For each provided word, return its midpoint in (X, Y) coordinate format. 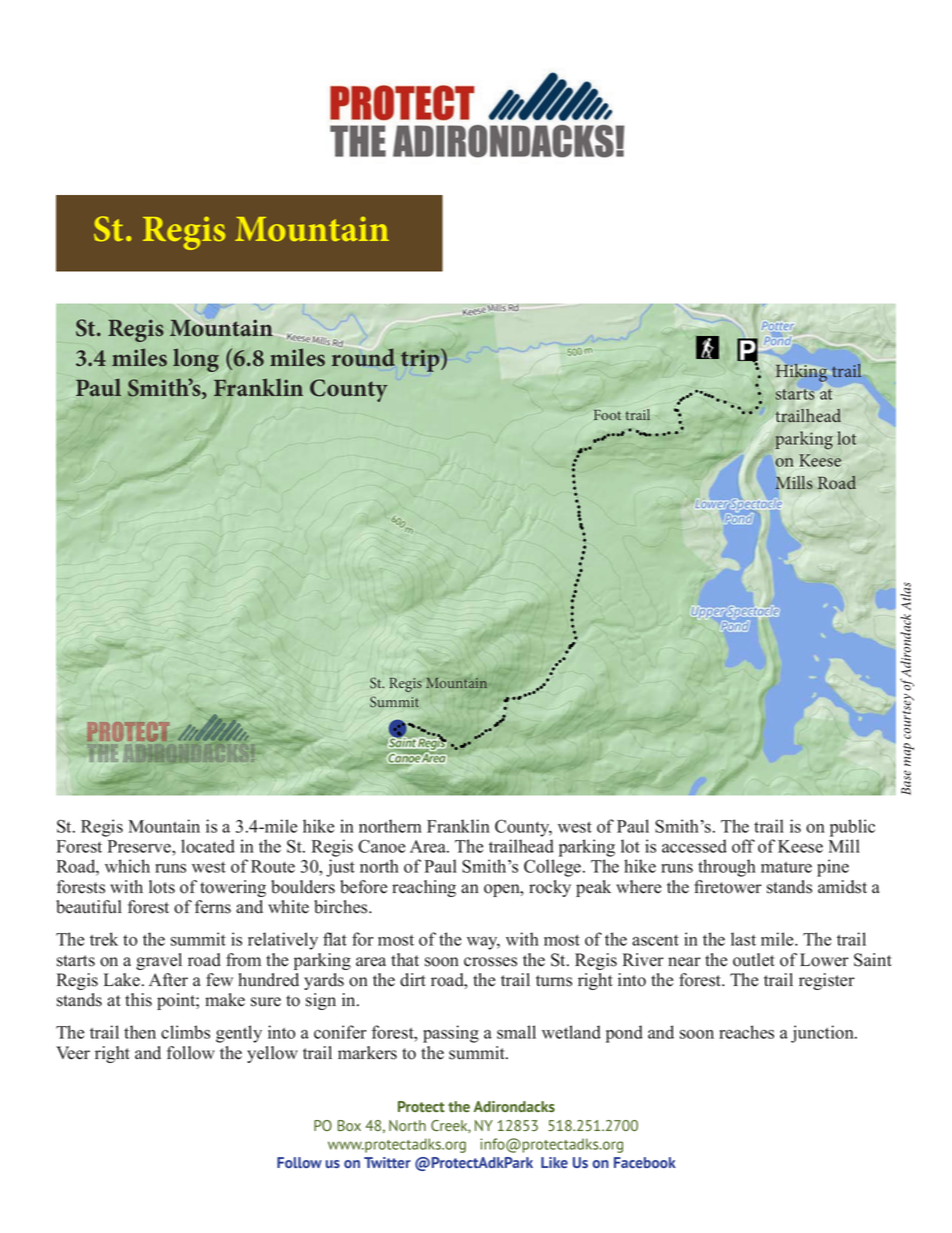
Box (349, 1125)
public (852, 828)
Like (554, 1162)
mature (786, 867)
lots (162, 887)
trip (421, 360)
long (196, 360)
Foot (607, 415)
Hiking (801, 373)
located (208, 846)
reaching (424, 888)
